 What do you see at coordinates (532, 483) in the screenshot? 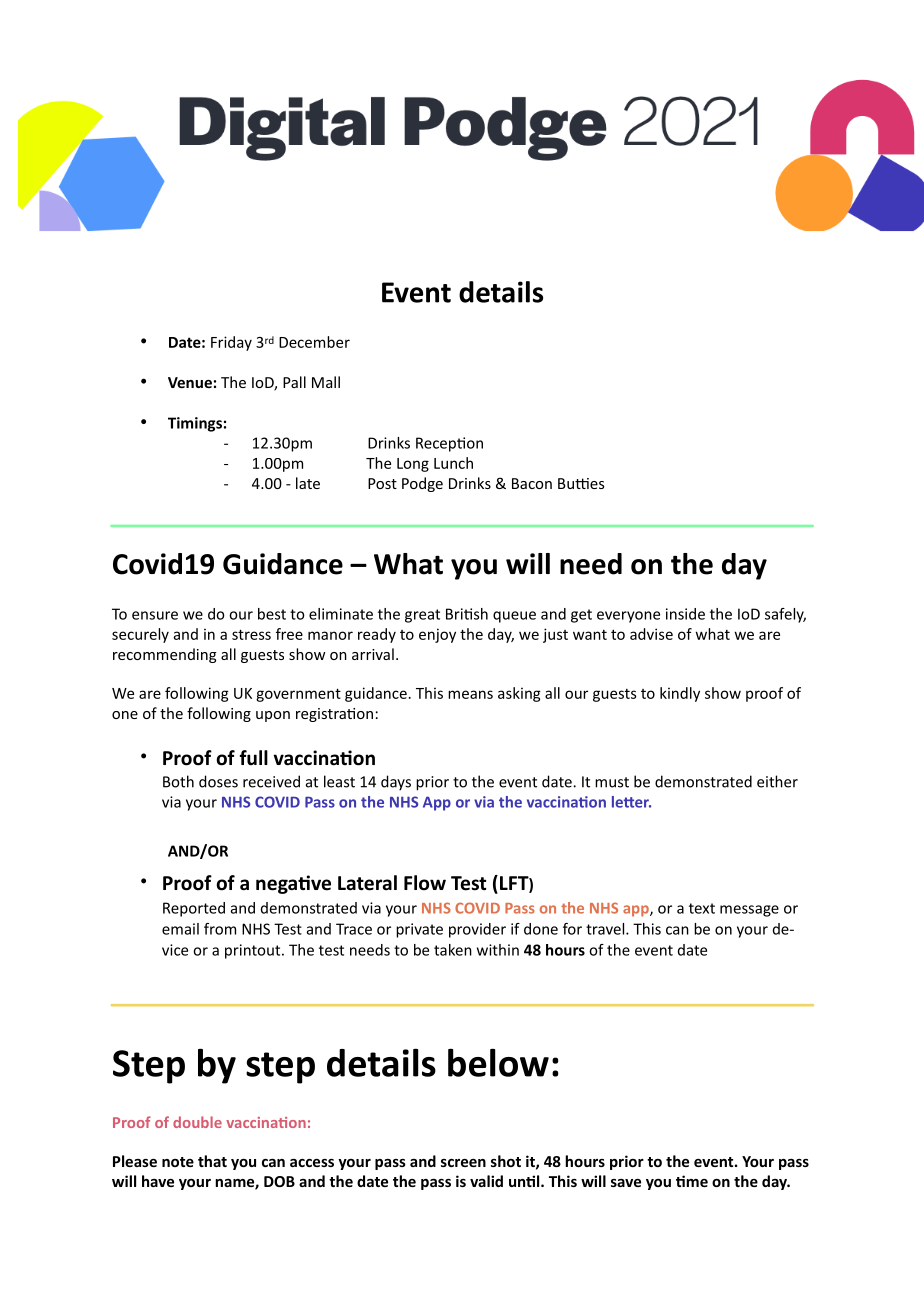
I see `Bacon` at bounding box center [532, 483].
